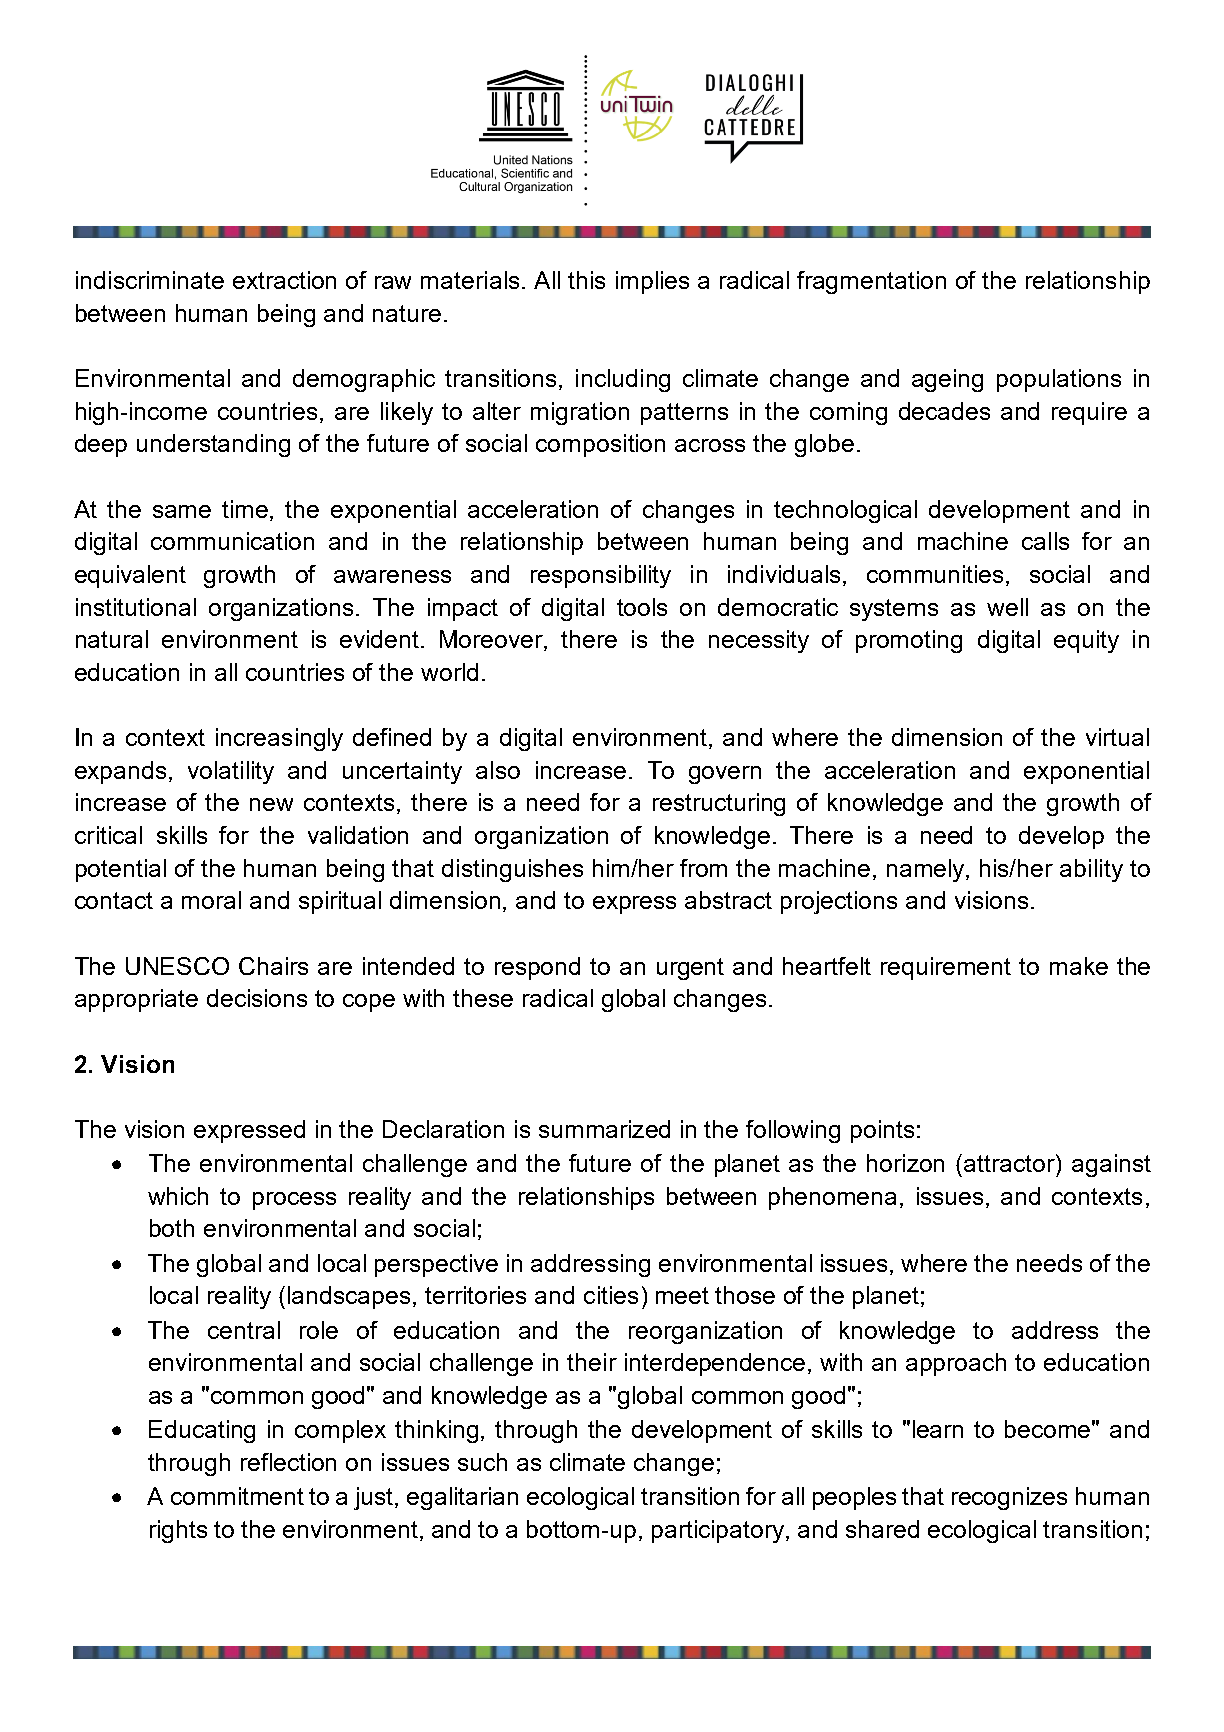 The image size is (1224, 1732). I want to click on volatility, so click(231, 772).
